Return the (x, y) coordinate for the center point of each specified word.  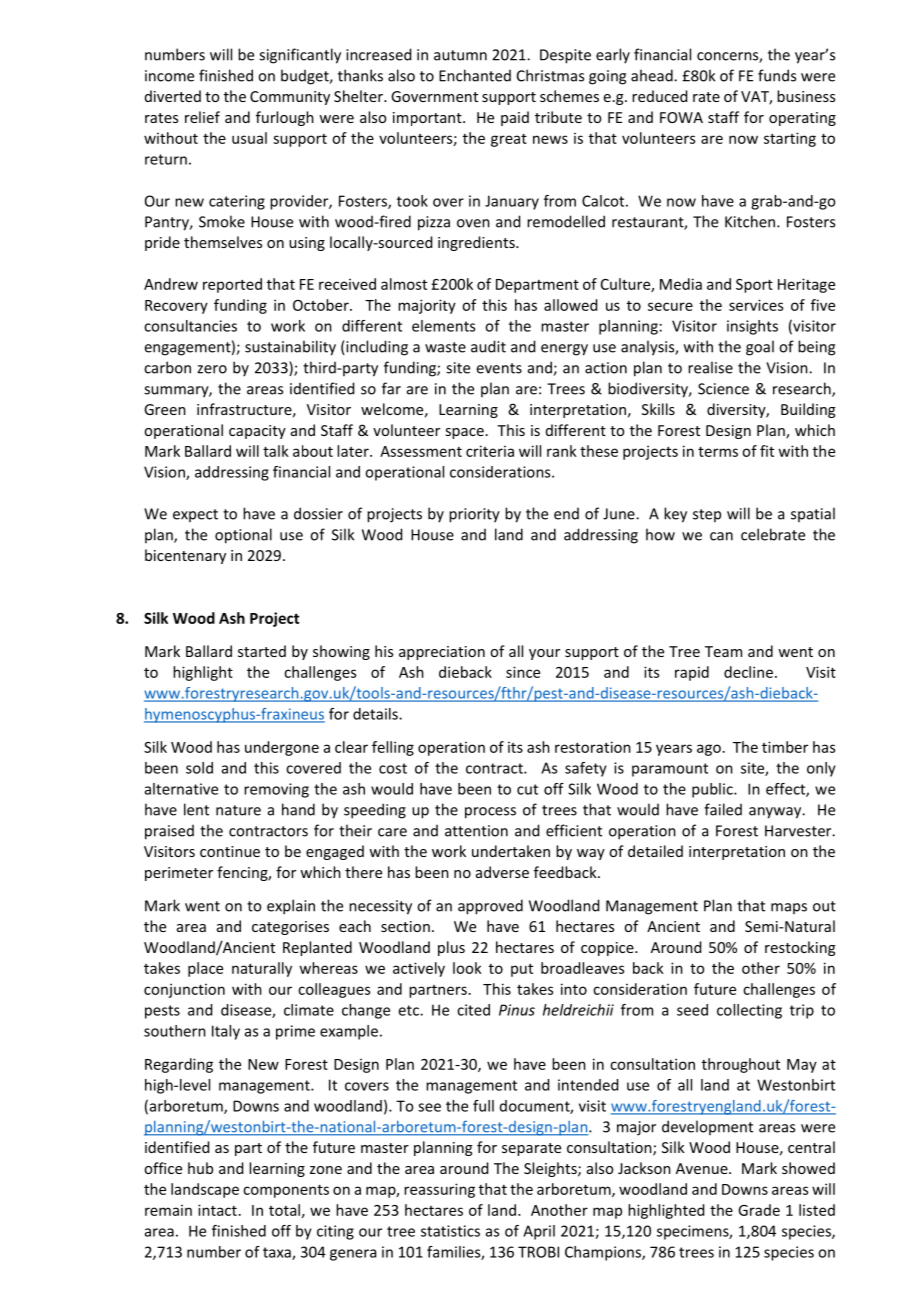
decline (748, 672)
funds (777, 75)
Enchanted (475, 75)
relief (202, 117)
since (523, 672)
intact (217, 1210)
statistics (450, 1231)
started (262, 651)
